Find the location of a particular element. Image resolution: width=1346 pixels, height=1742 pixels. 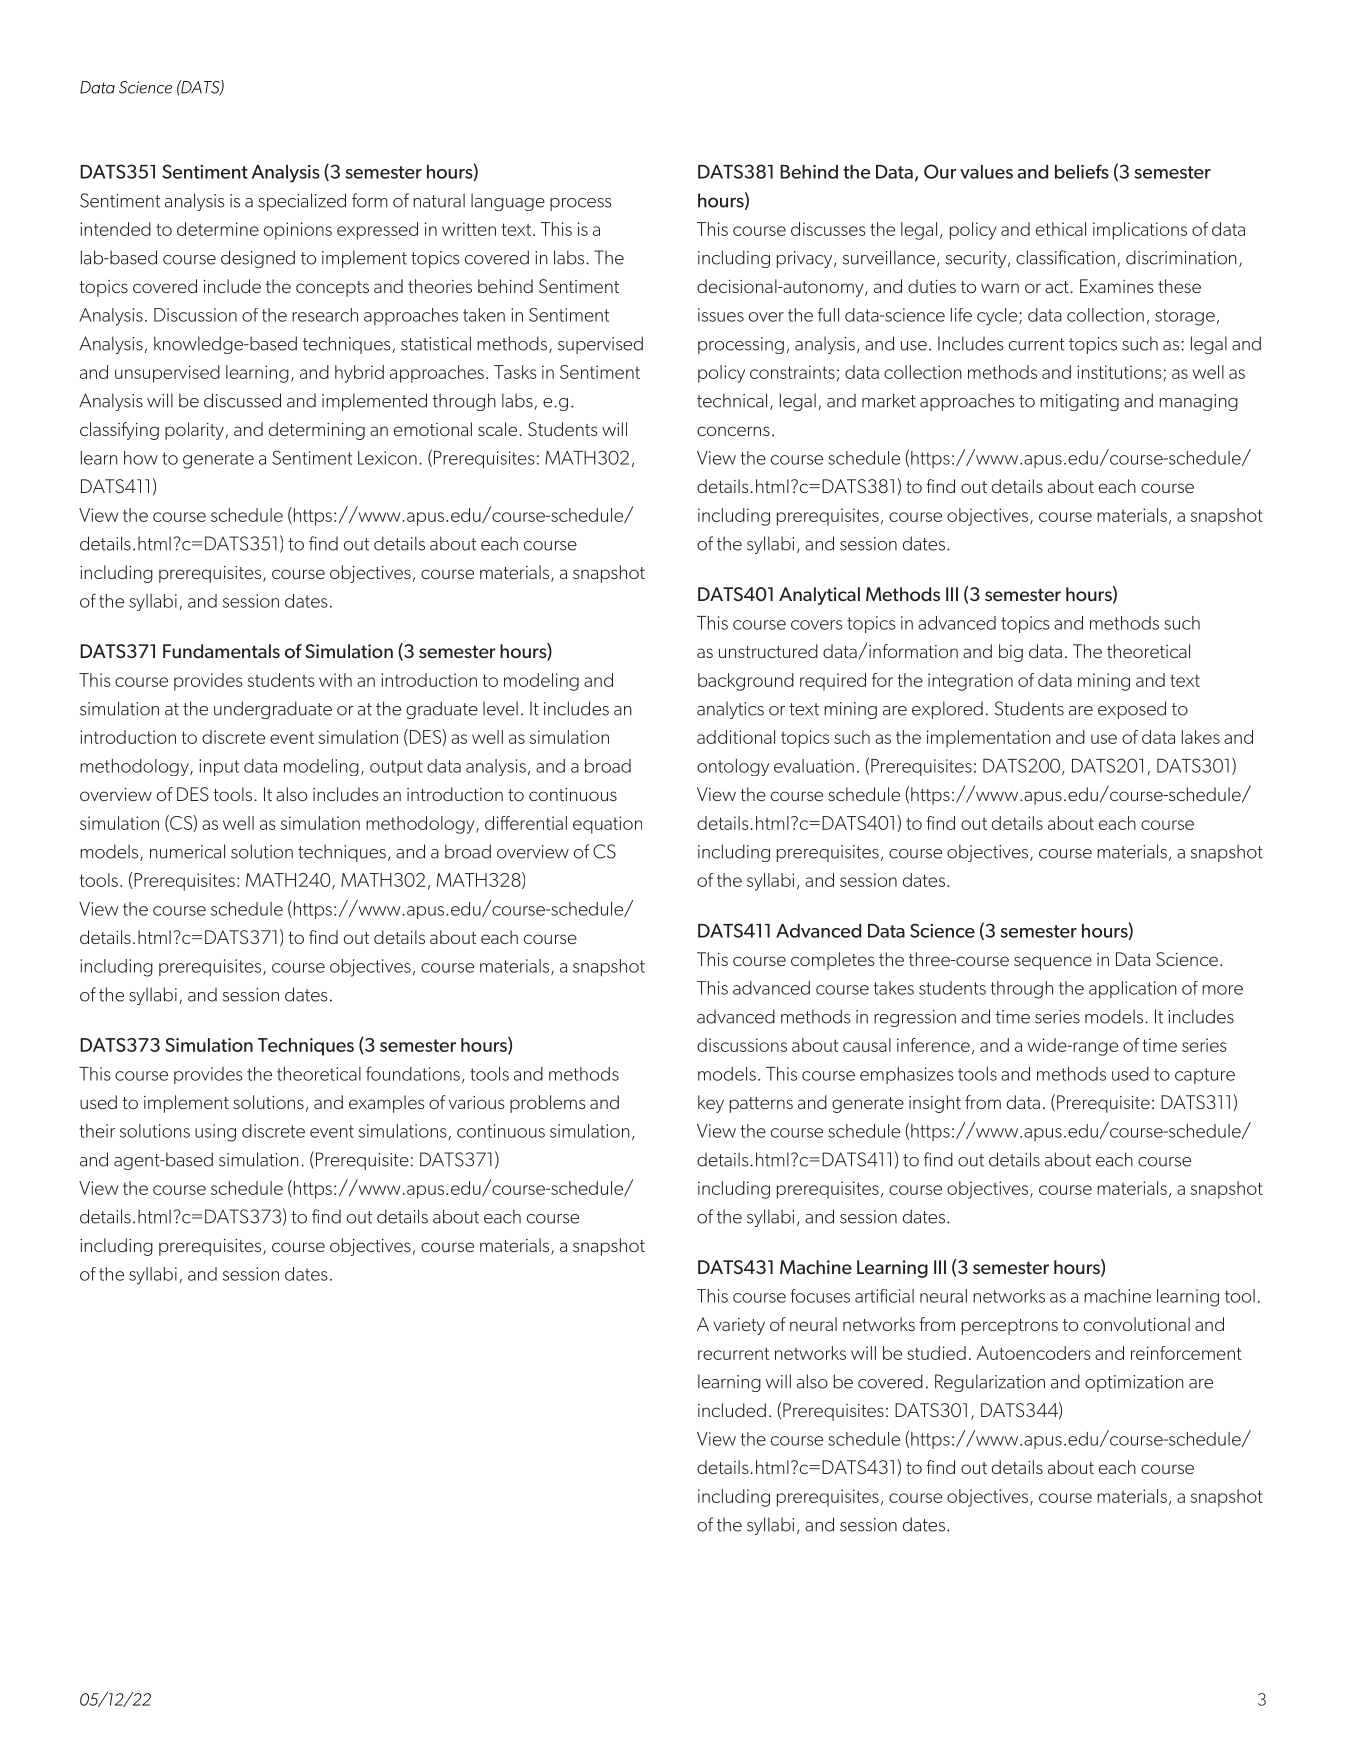

mitigating is located at coordinates (1079, 402).
